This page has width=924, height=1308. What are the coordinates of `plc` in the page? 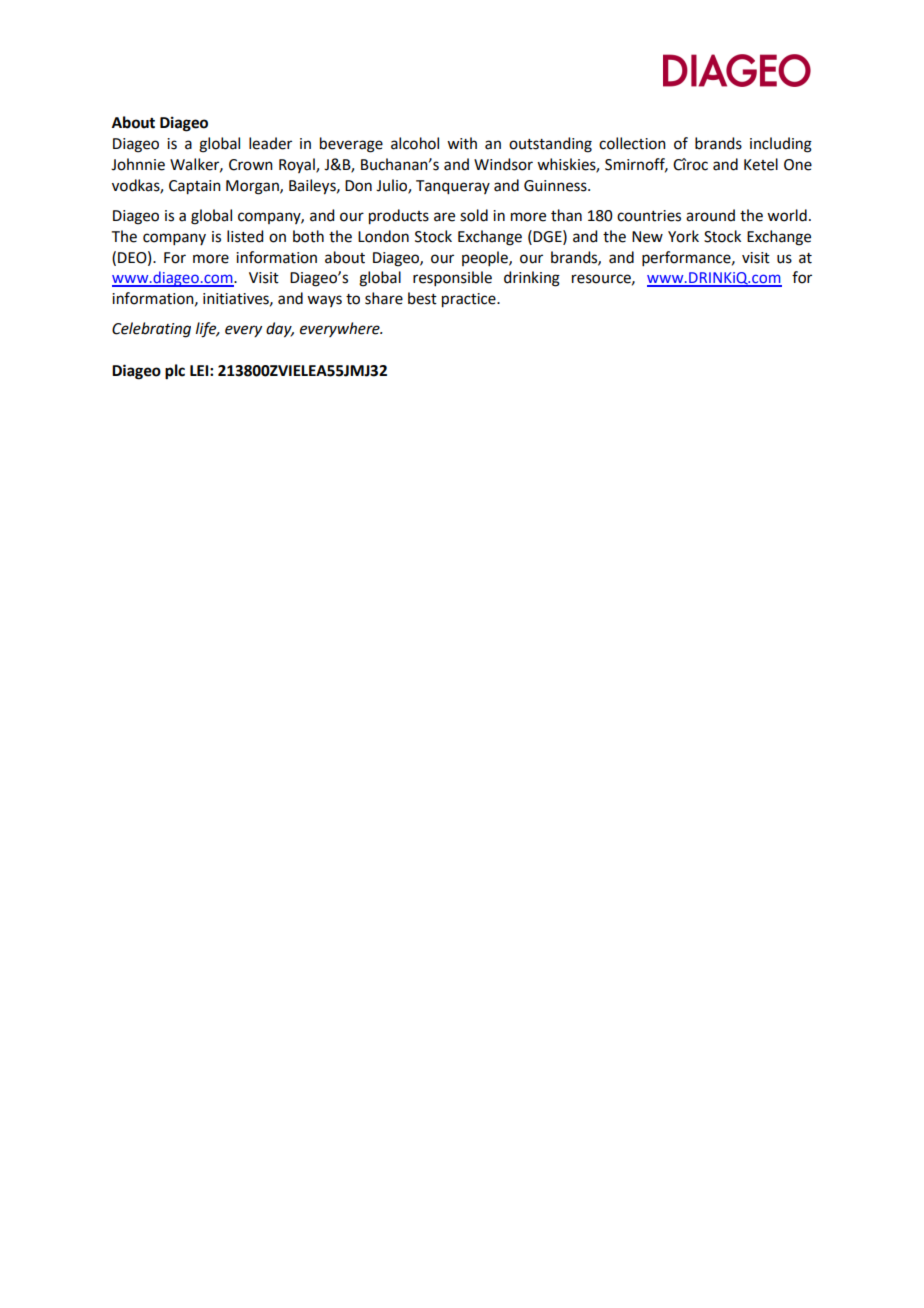 It's located at (175, 372).
